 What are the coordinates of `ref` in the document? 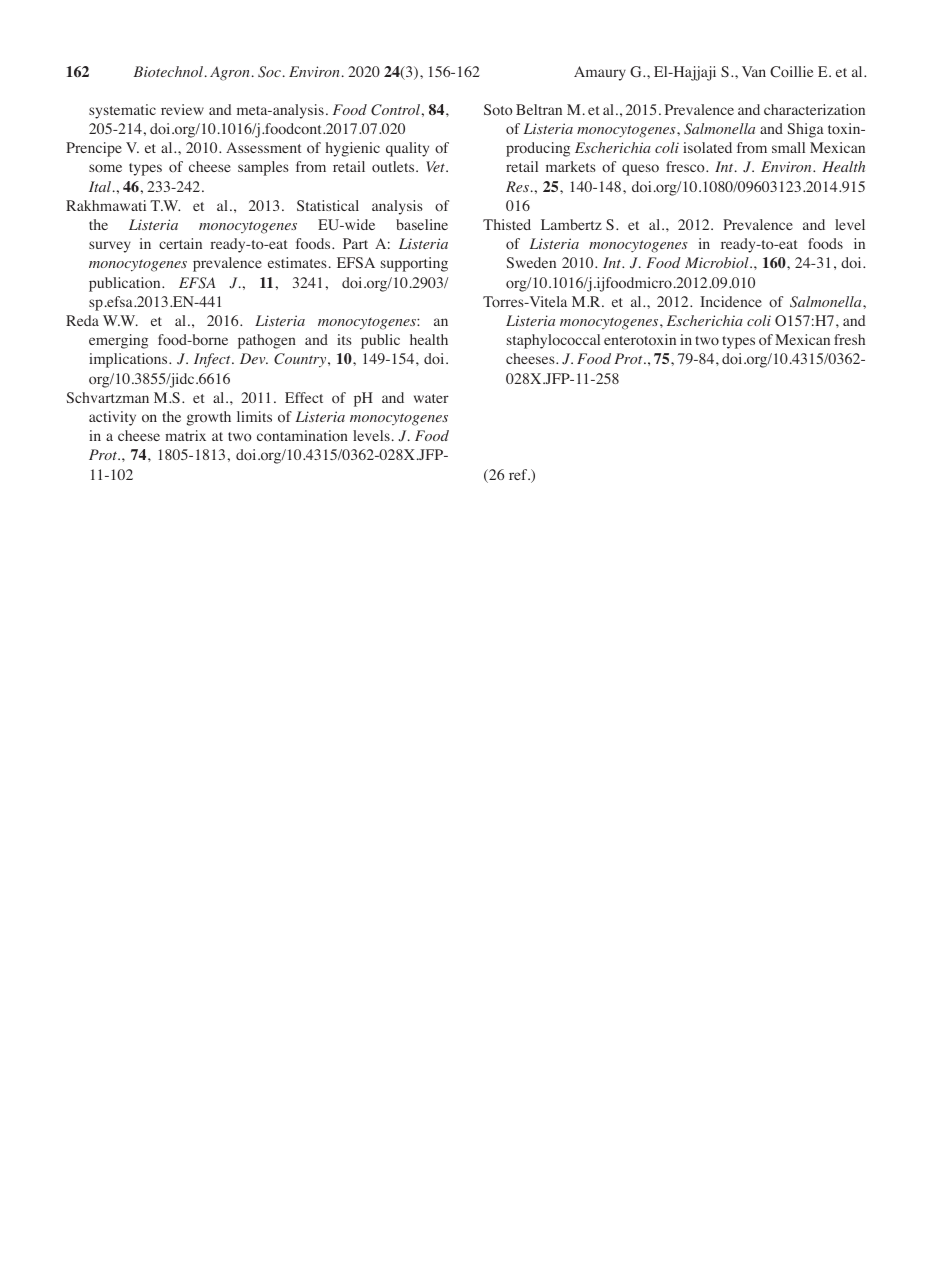 It's located at (519, 474).
